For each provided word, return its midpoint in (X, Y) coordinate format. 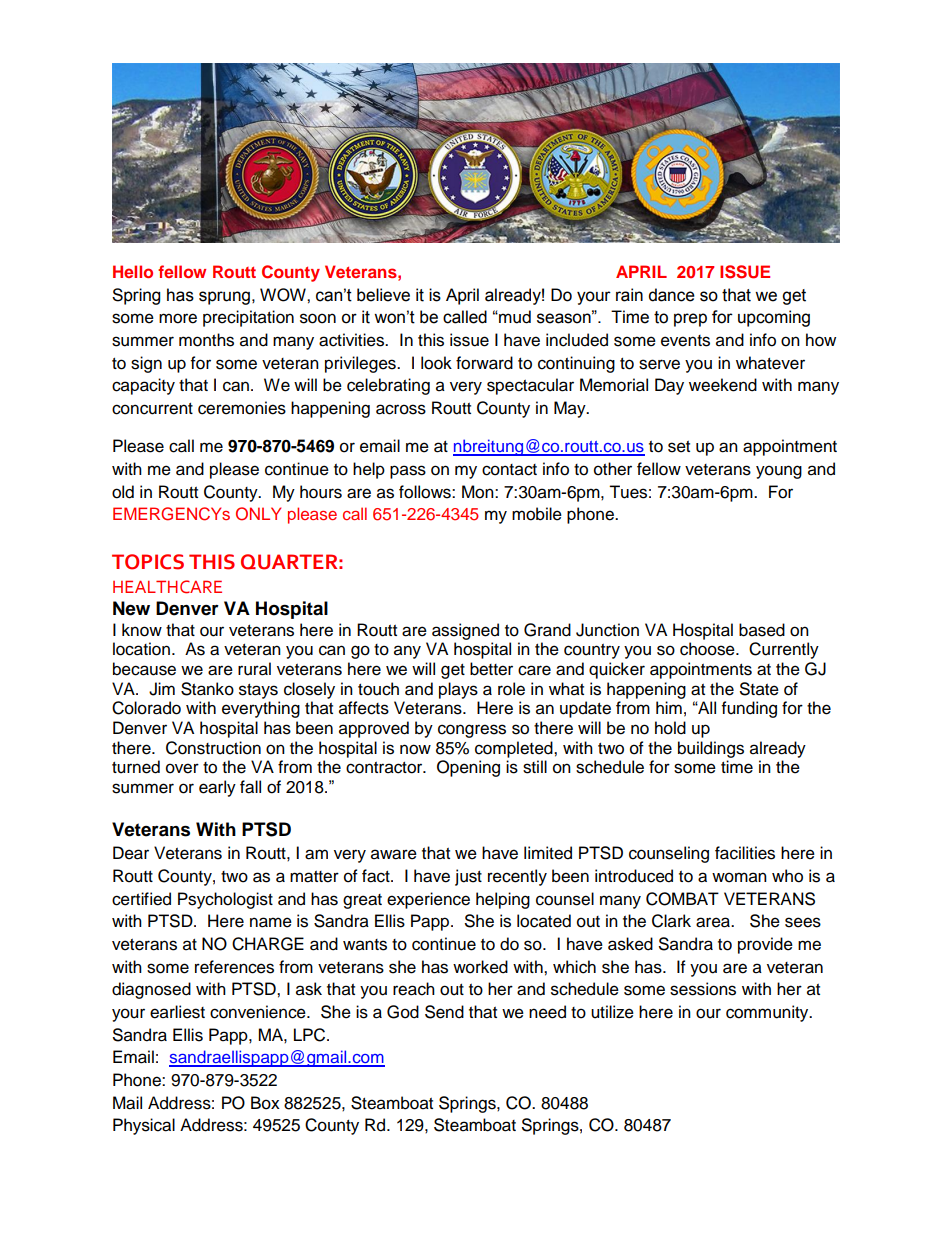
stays (258, 691)
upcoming (774, 318)
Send (444, 1012)
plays (458, 690)
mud (514, 317)
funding (749, 709)
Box (265, 1103)
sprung (224, 298)
